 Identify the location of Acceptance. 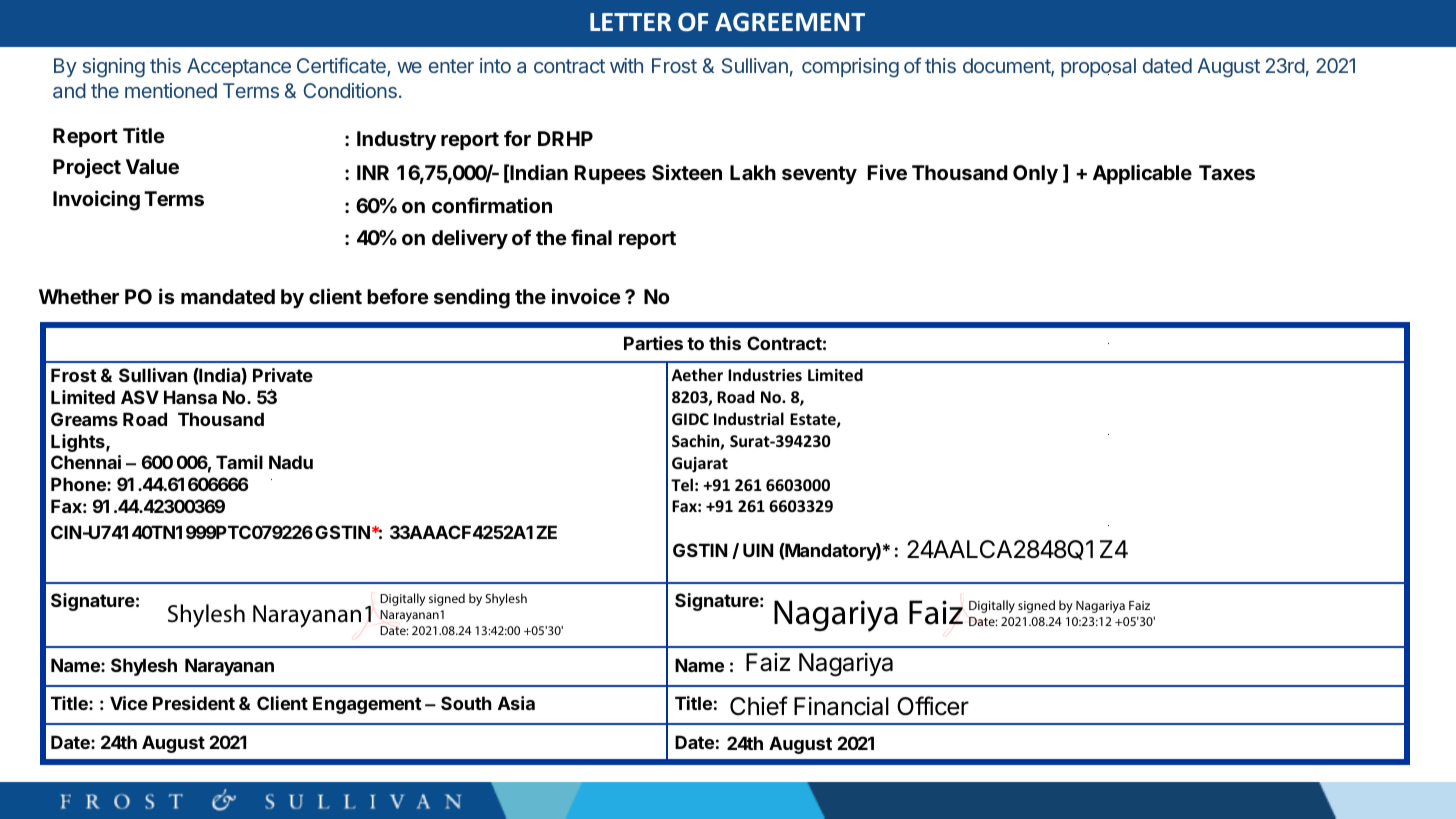
(239, 67).
